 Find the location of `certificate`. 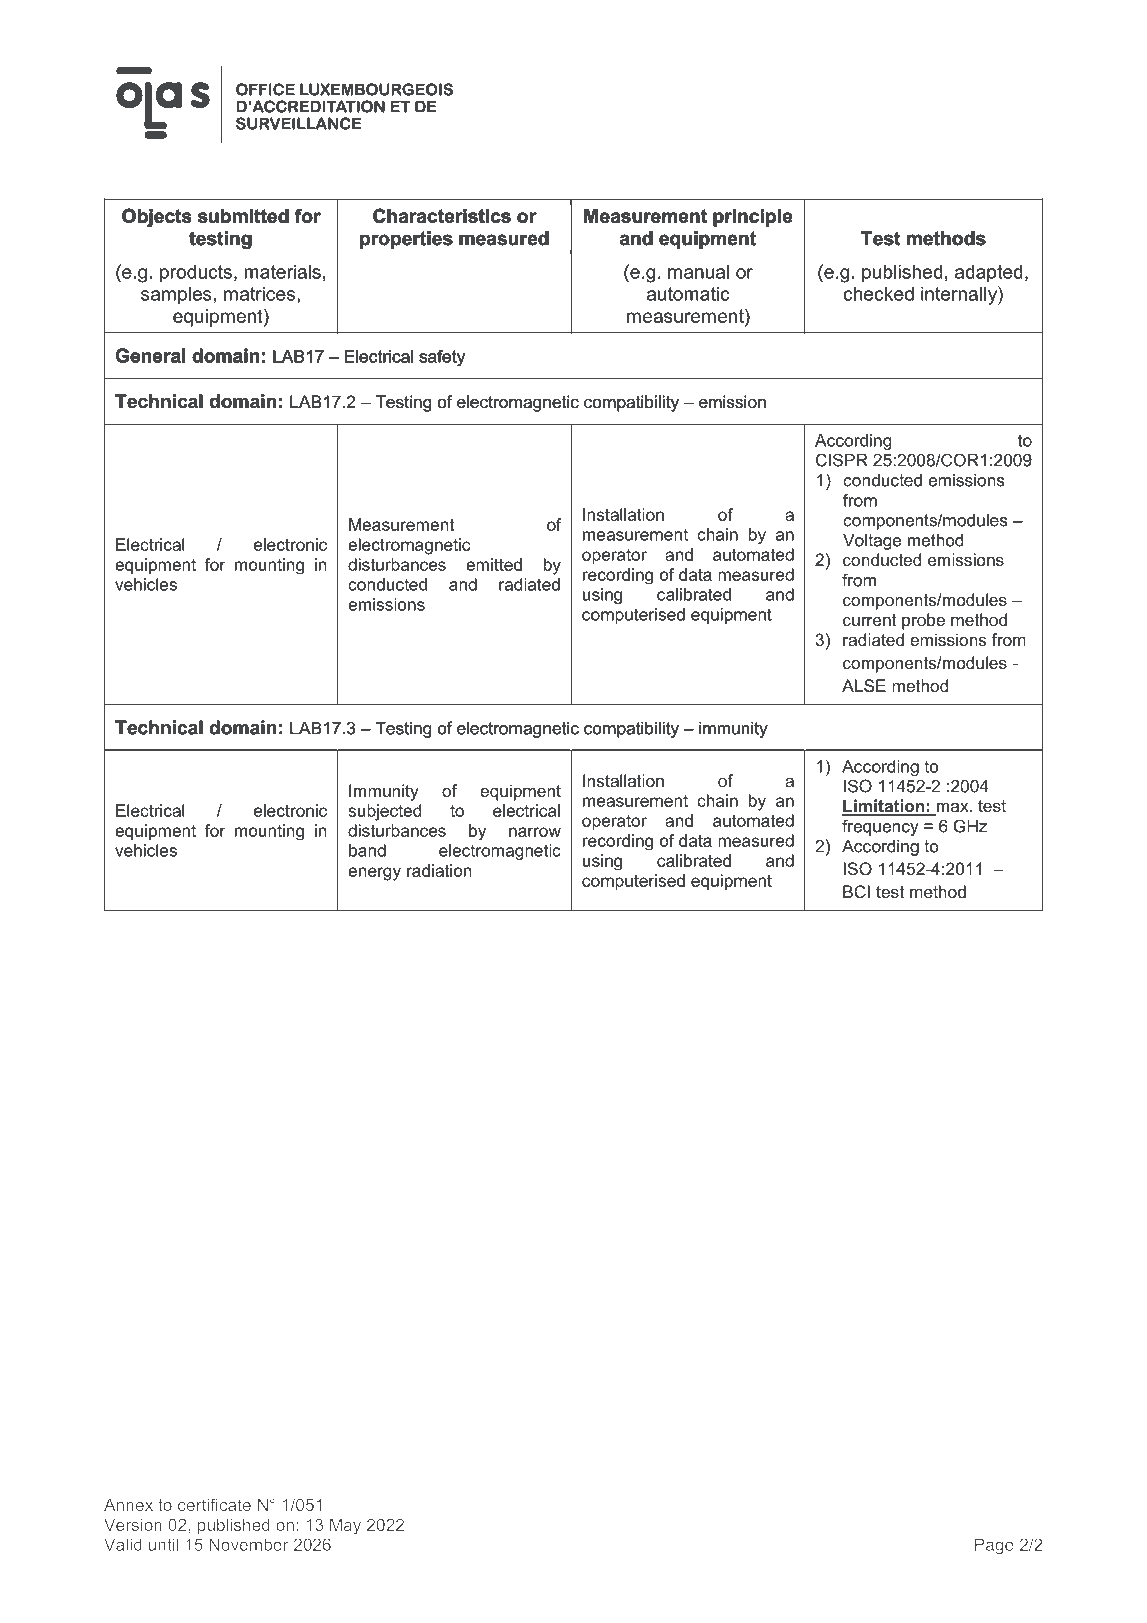

certificate is located at coordinates (214, 1504).
